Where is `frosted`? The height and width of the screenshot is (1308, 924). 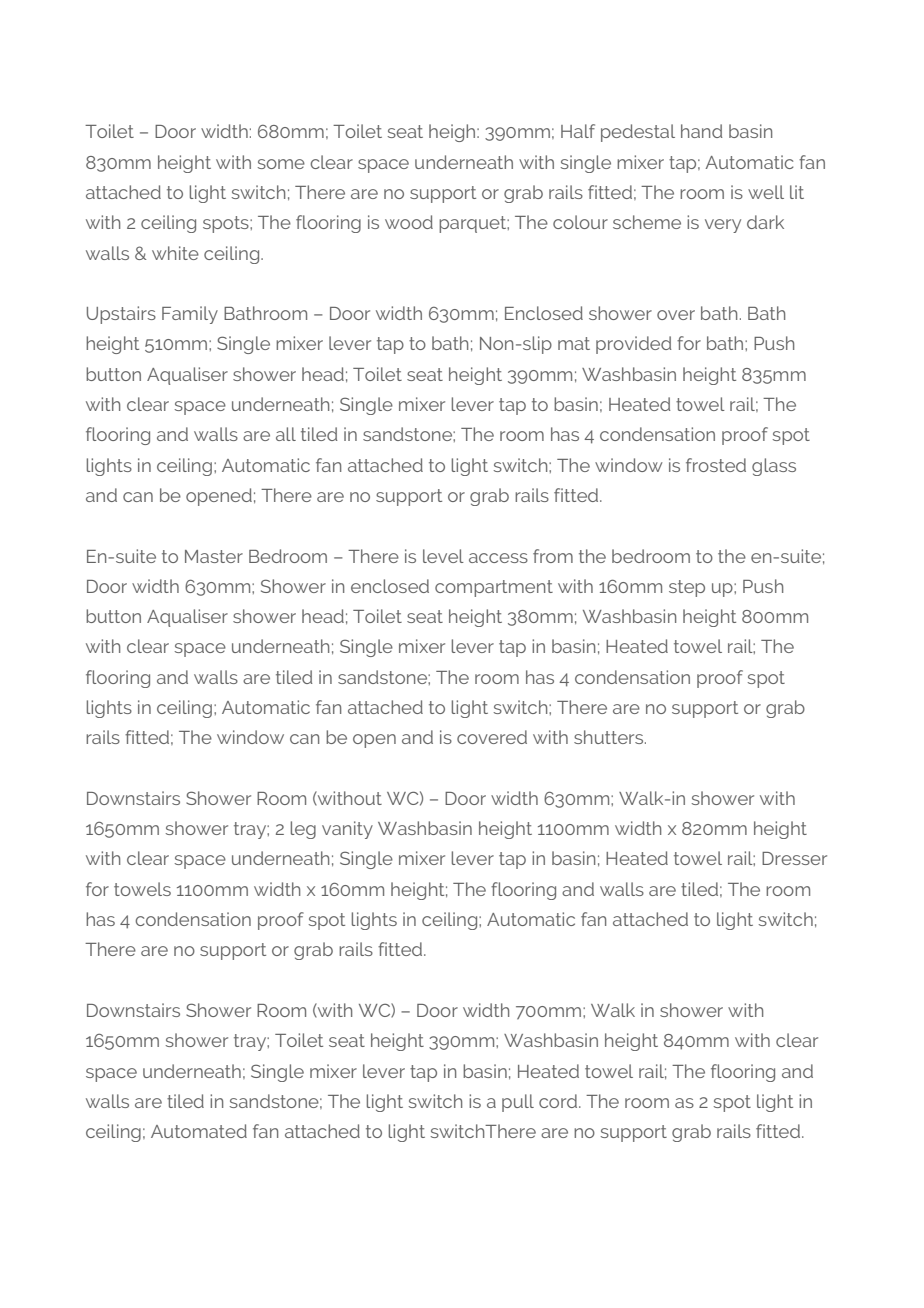 frosted is located at coordinates (716, 465).
